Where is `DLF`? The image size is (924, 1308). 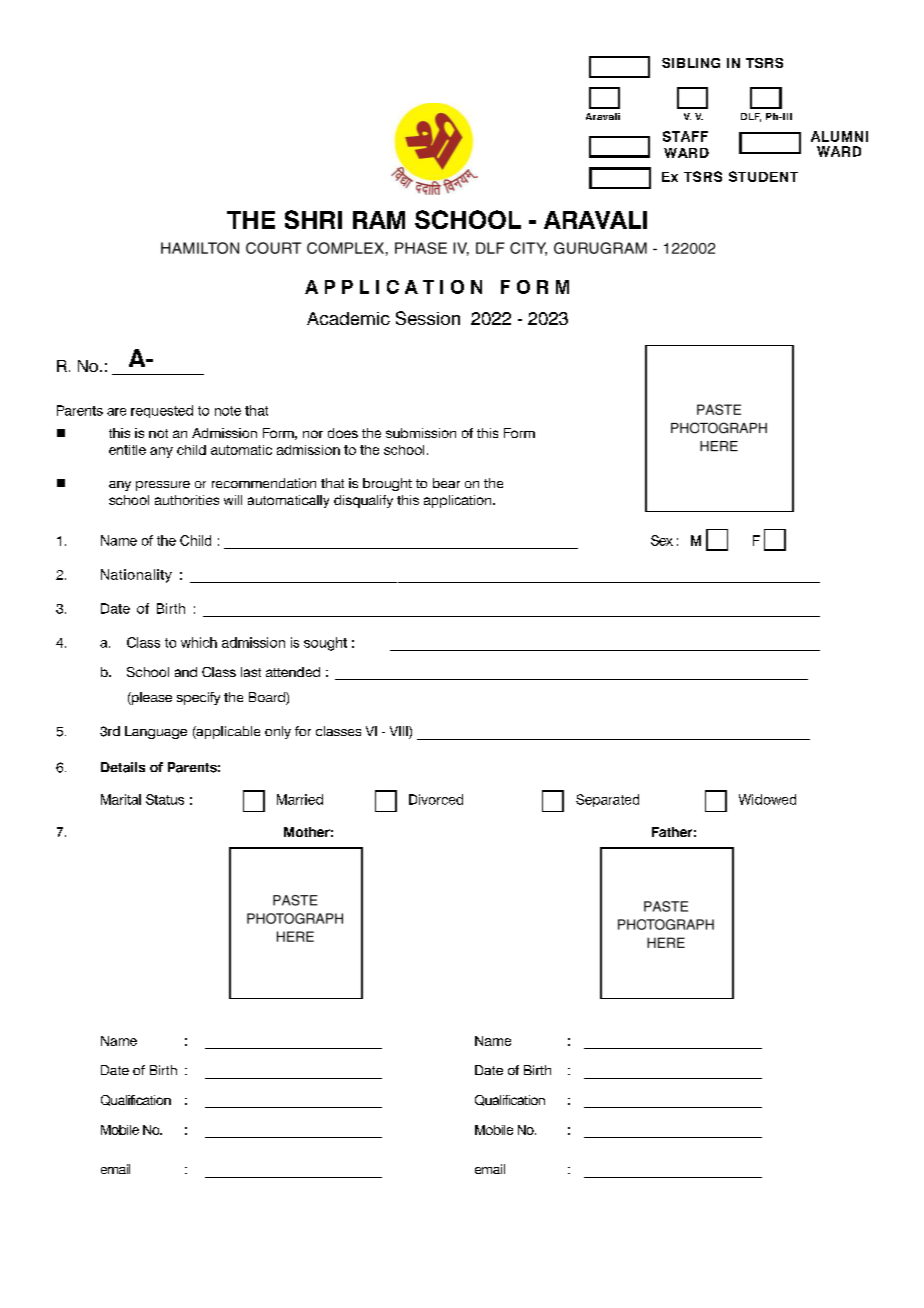 DLF is located at coordinates (751, 117).
